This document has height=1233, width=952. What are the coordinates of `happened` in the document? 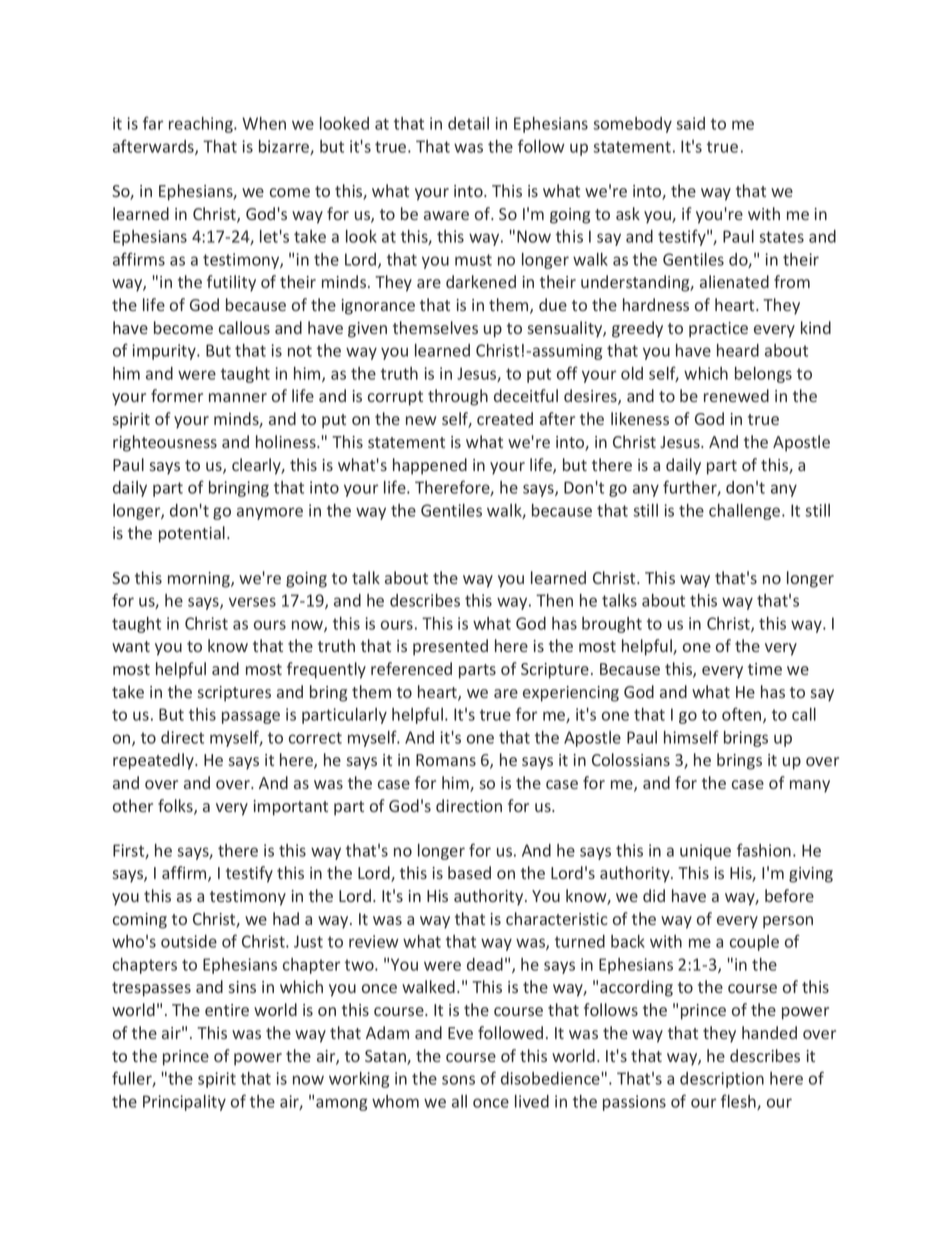 It's located at (430, 466).
